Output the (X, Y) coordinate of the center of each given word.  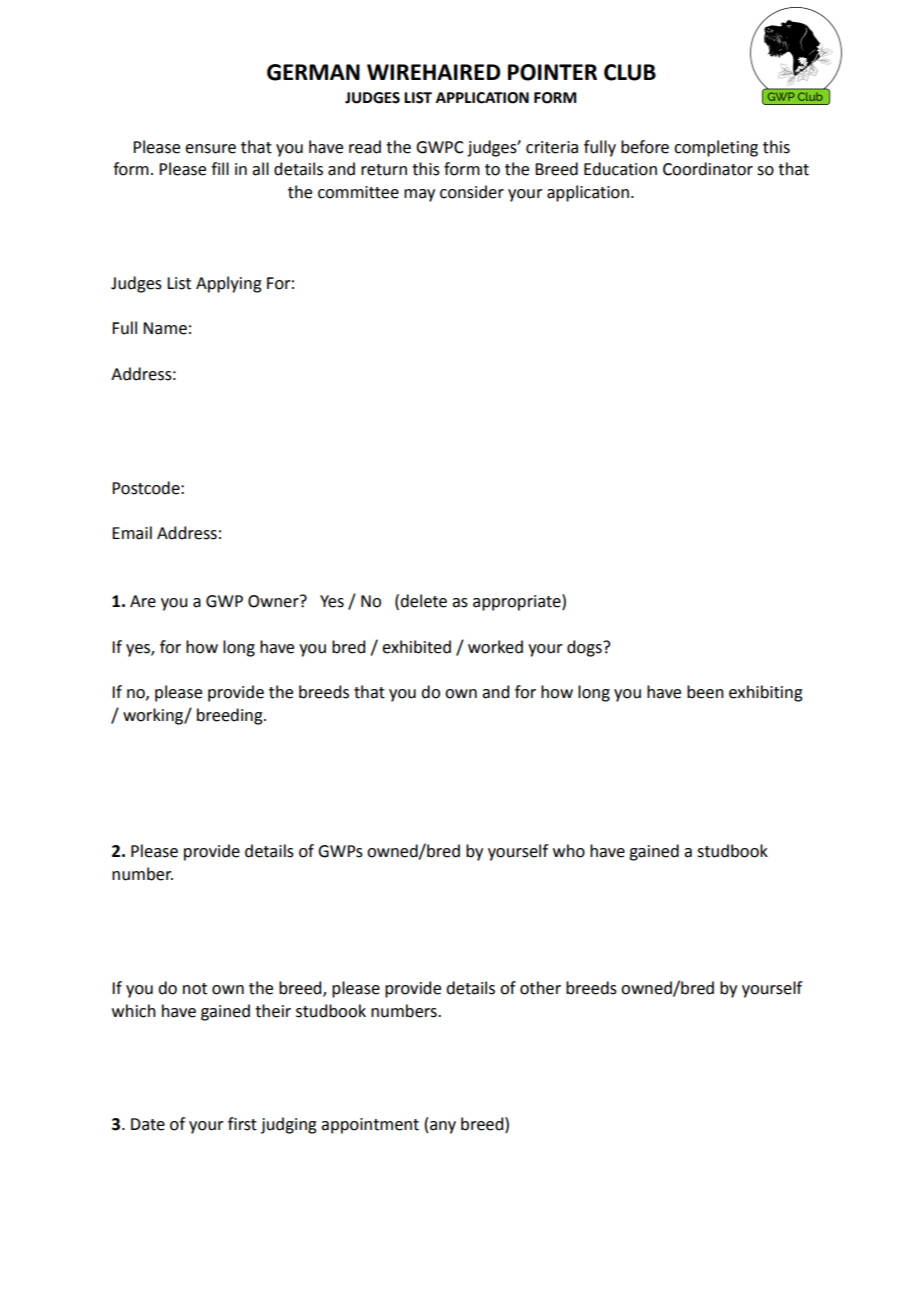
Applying (229, 284)
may (419, 195)
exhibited (416, 647)
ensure (210, 149)
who (569, 851)
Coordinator (708, 169)
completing (716, 148)
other (540, 988)
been (705, 692)
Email (132, 533)
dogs (585, 648)
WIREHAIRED (433, 72)
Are (143, 601)
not (195, 989)
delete (423, 601)
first (242, 1124)
